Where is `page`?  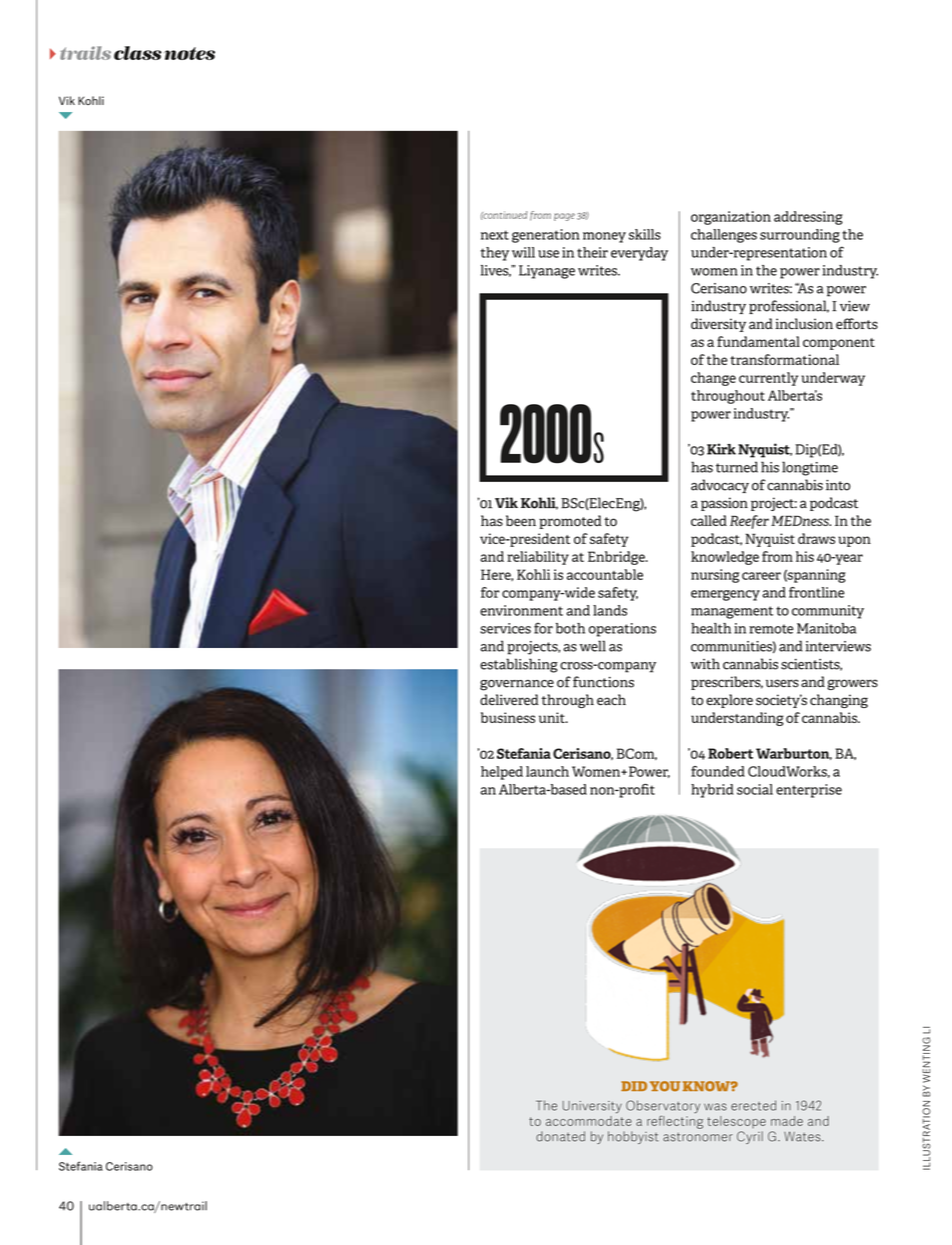
page is located at coordinates (564, 217).
